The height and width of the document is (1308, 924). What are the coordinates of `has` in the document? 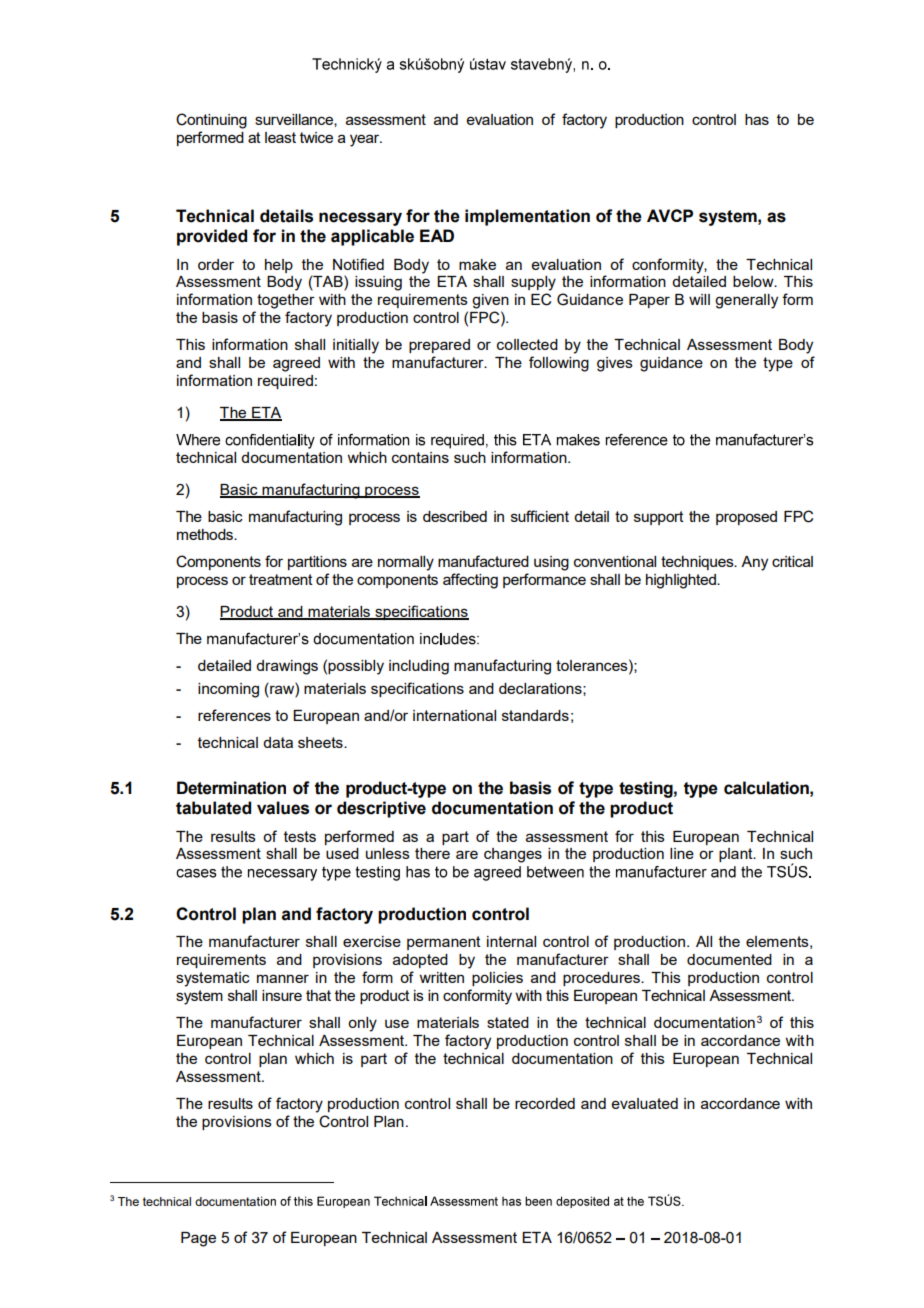 It's located at (757, 119).
